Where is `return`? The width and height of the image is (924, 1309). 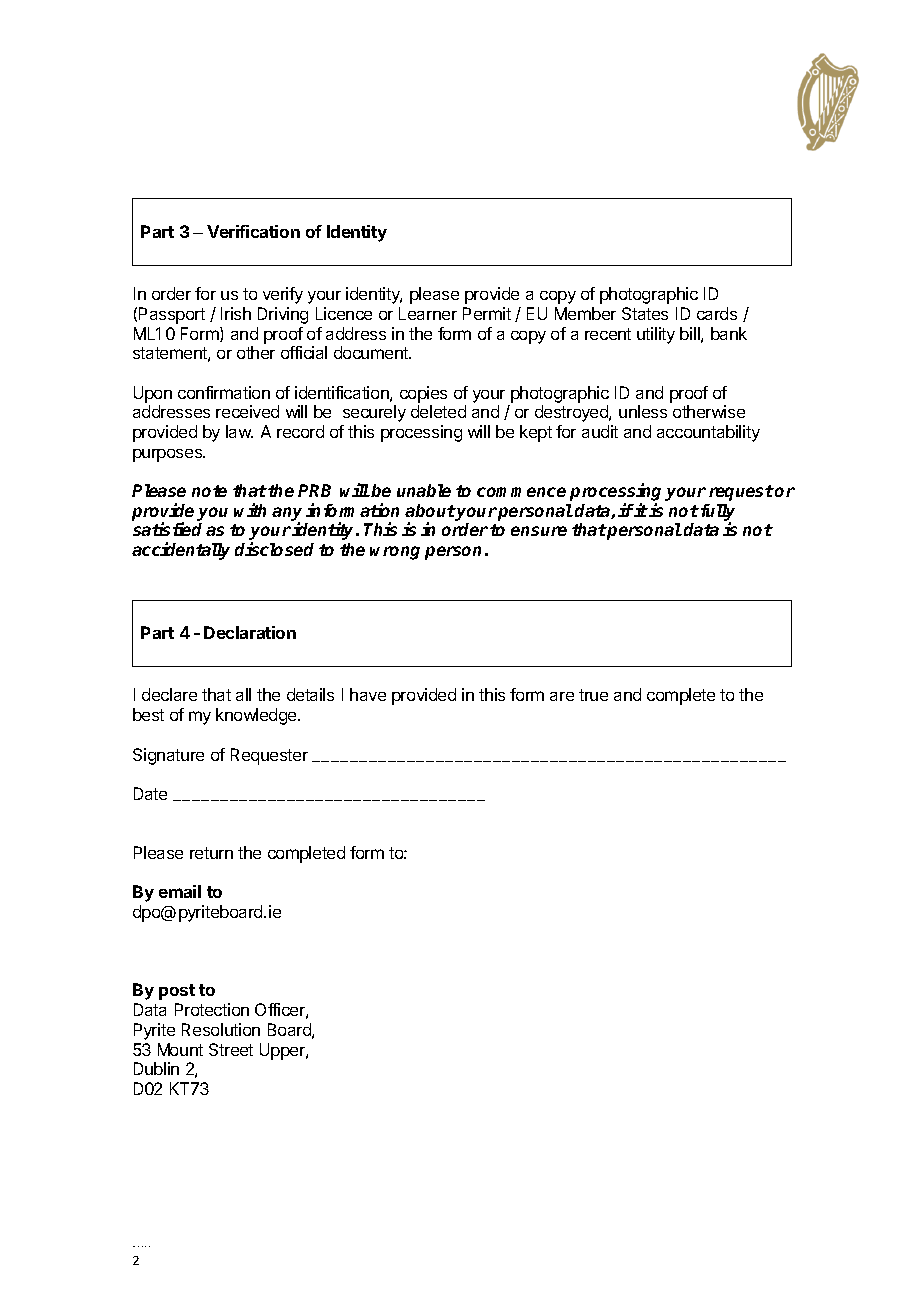 return is located at coordinates (211, 853).
